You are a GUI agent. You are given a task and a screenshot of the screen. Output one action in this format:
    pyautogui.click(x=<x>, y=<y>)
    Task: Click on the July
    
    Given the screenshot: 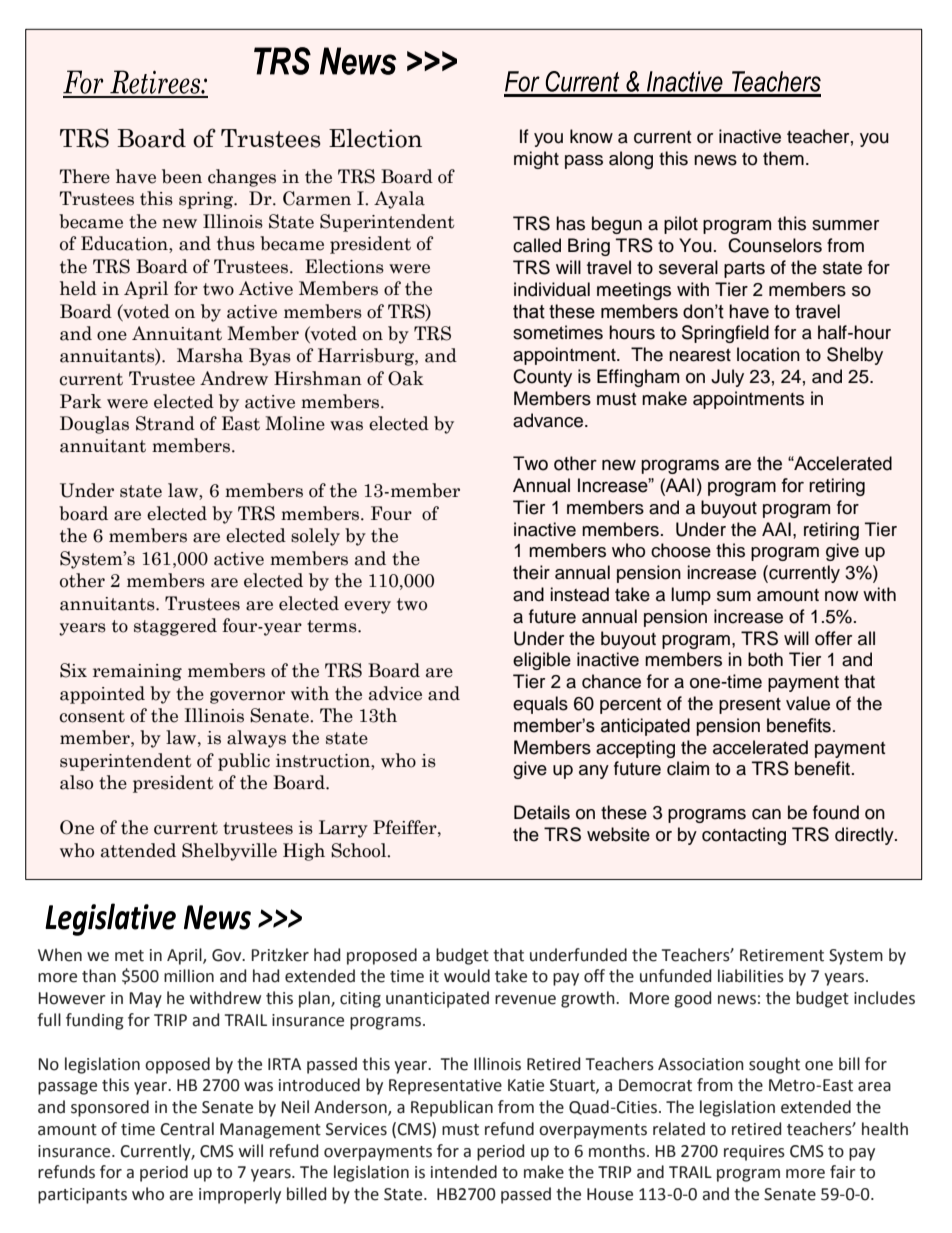 What is the action you would take?
    pyautogui.click(x=727, y=378)
